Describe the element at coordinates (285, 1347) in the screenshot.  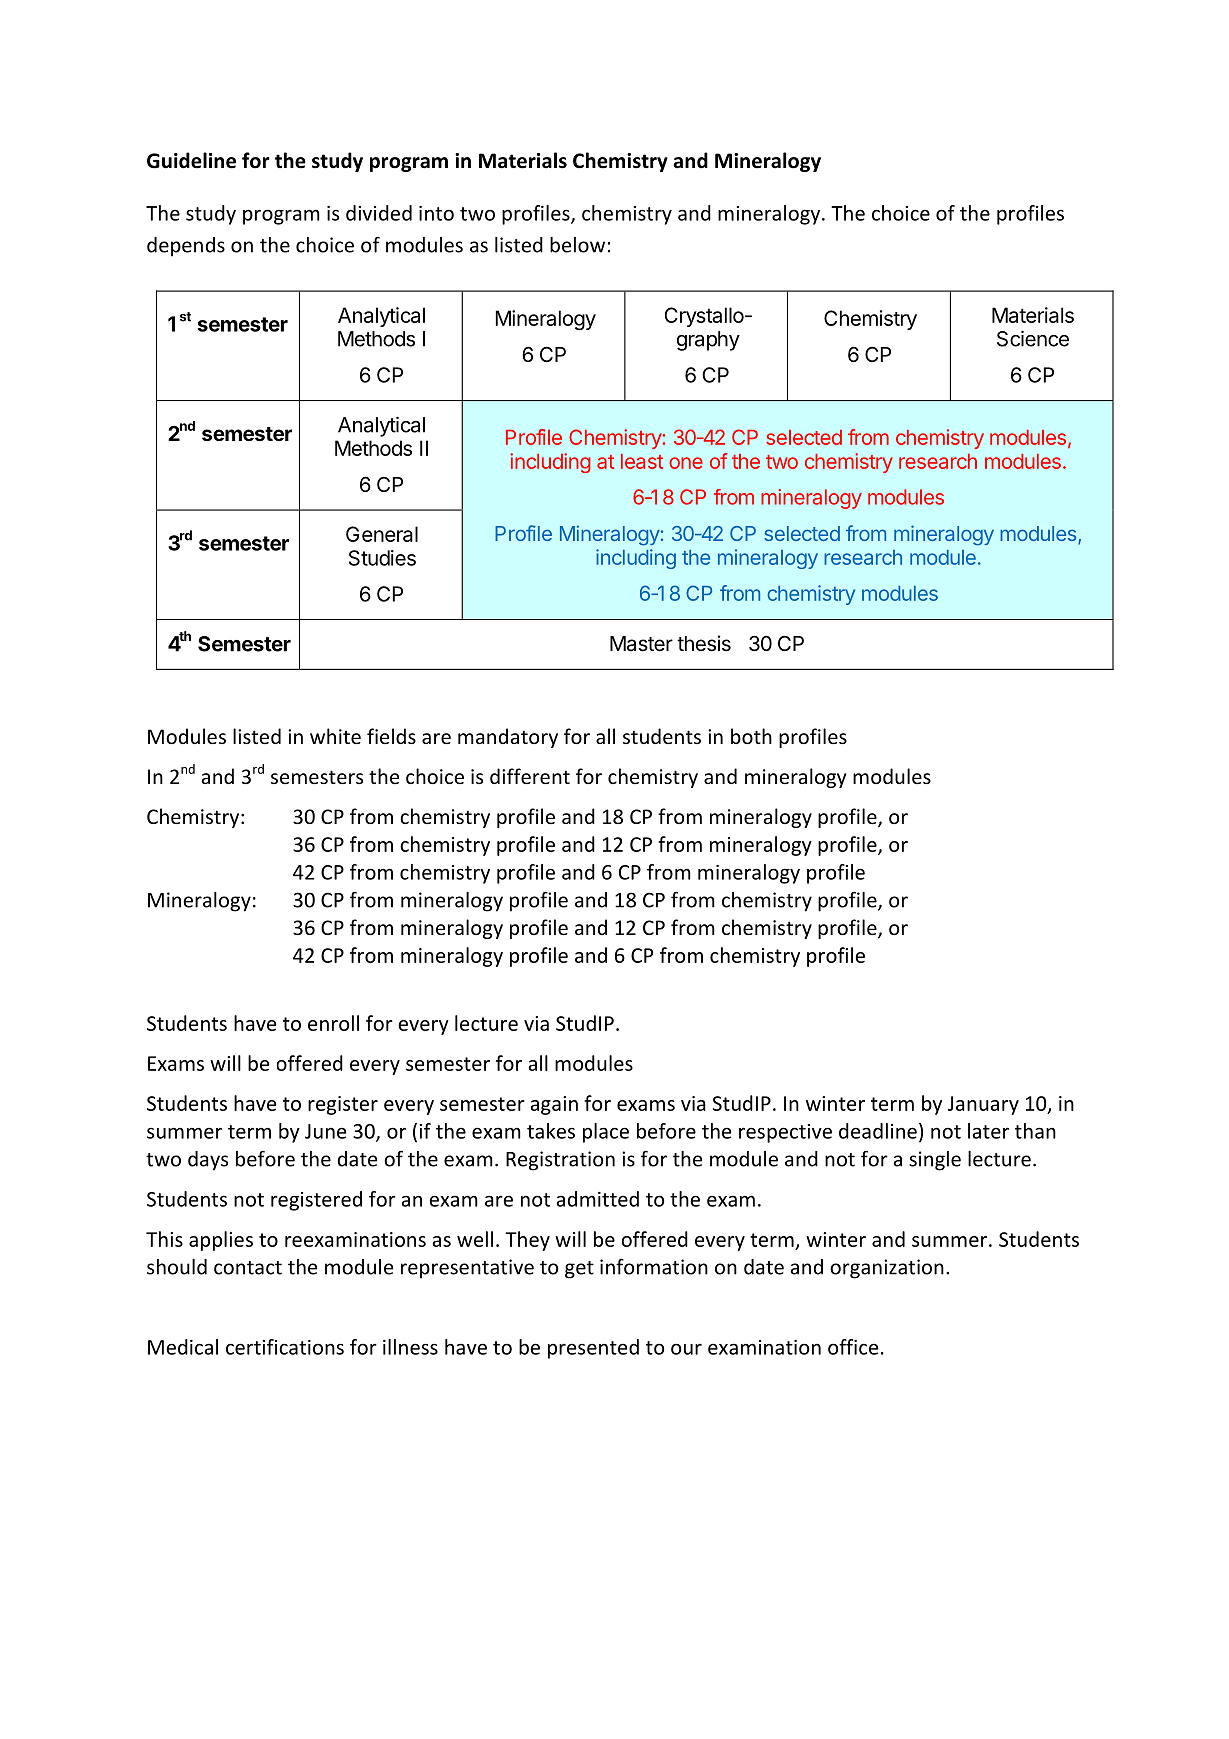
I see `certifications` at that location.
